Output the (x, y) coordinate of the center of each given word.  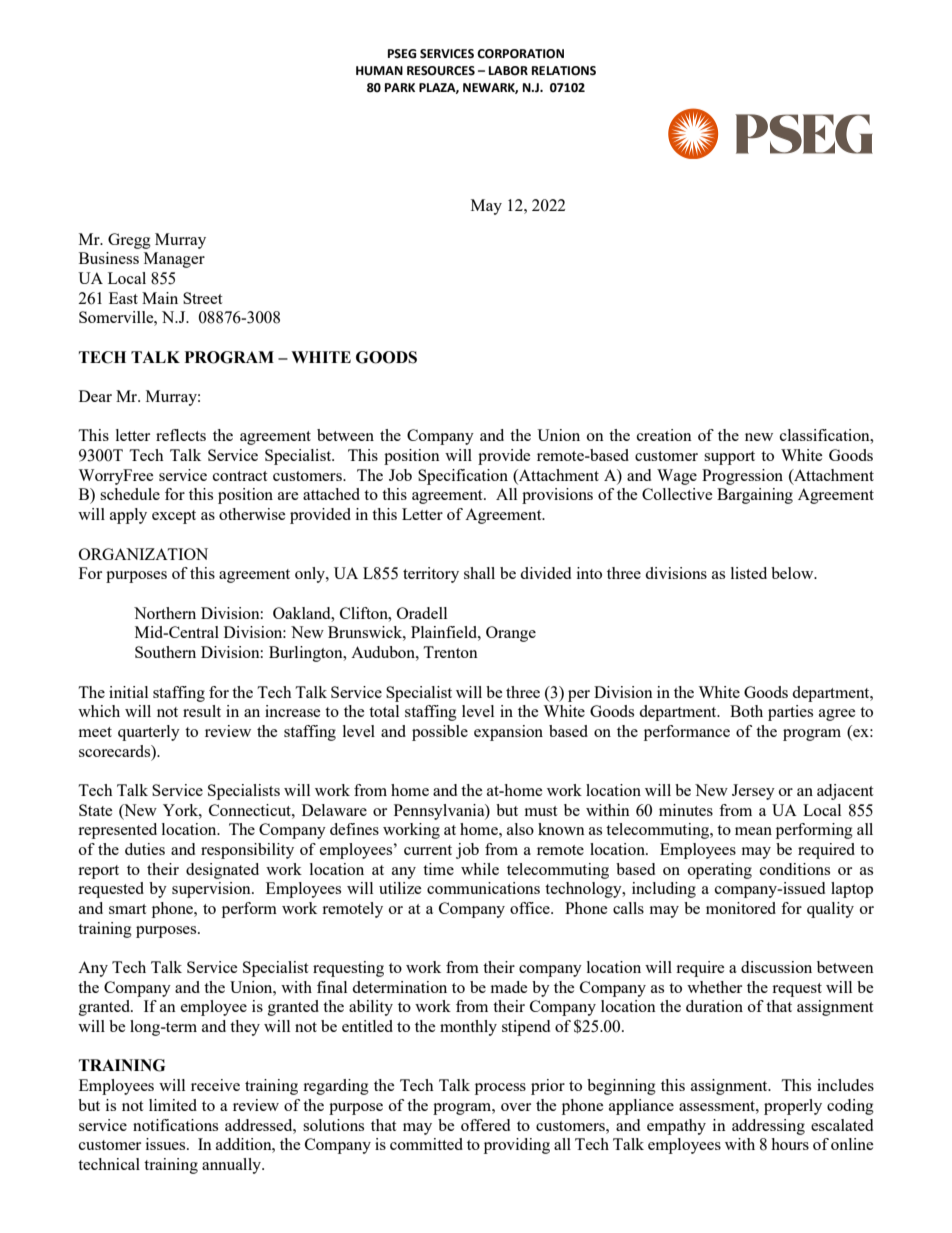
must (541, 811)
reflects (181, 435)
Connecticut (251, 810)
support (729, 458)
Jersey (753, 792)
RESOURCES (441, 71)
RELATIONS (564, 71)
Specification (463, 477)
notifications (175, 1125)
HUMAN (379, 71)
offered (485, 1125)
